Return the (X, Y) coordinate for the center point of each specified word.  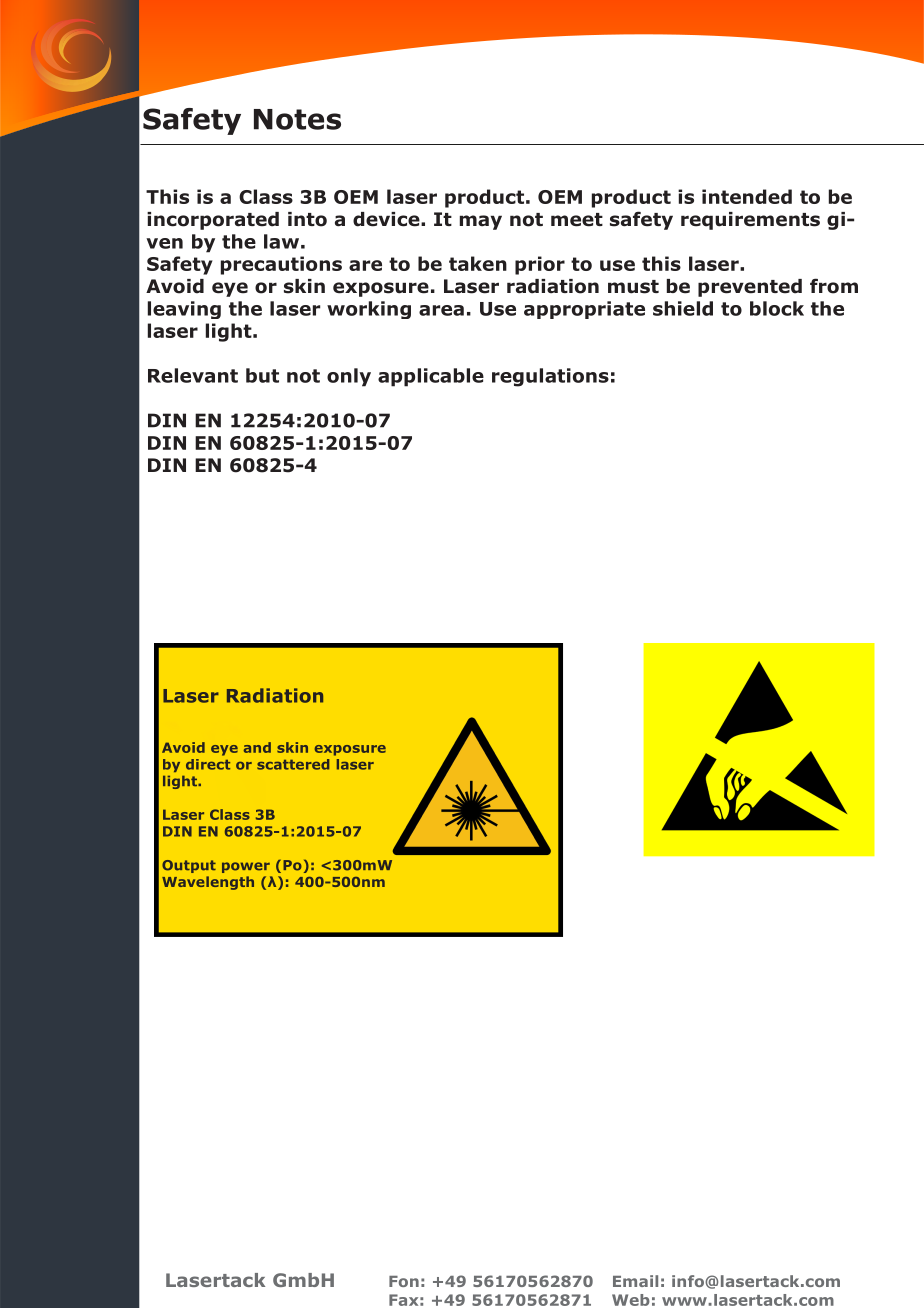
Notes (297, 119)
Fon (404, 1281)
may (481, 222)
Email (635, 1281)
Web (631, 1300)
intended (747, 196)
